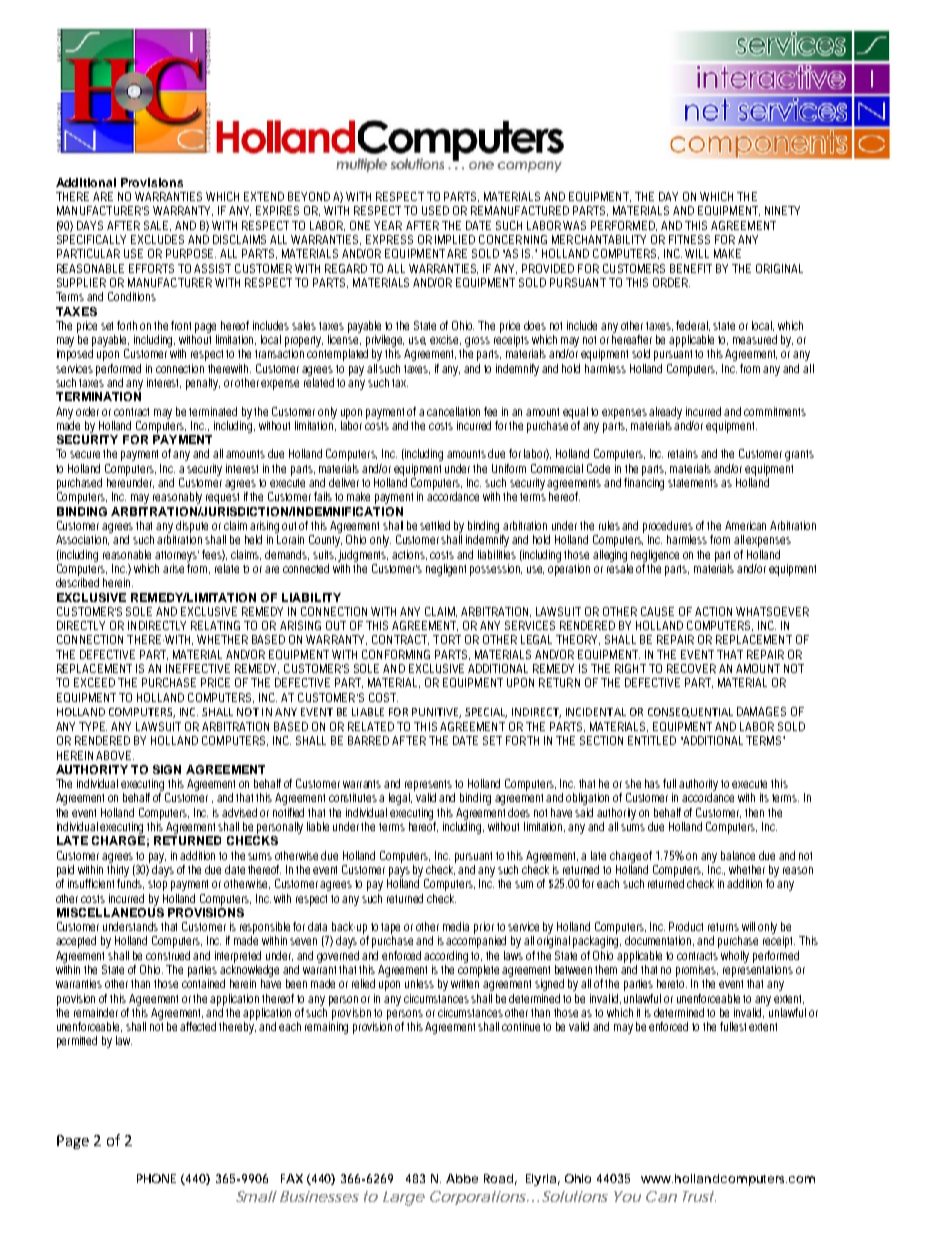  I want to click on she, so click(633, 783).
